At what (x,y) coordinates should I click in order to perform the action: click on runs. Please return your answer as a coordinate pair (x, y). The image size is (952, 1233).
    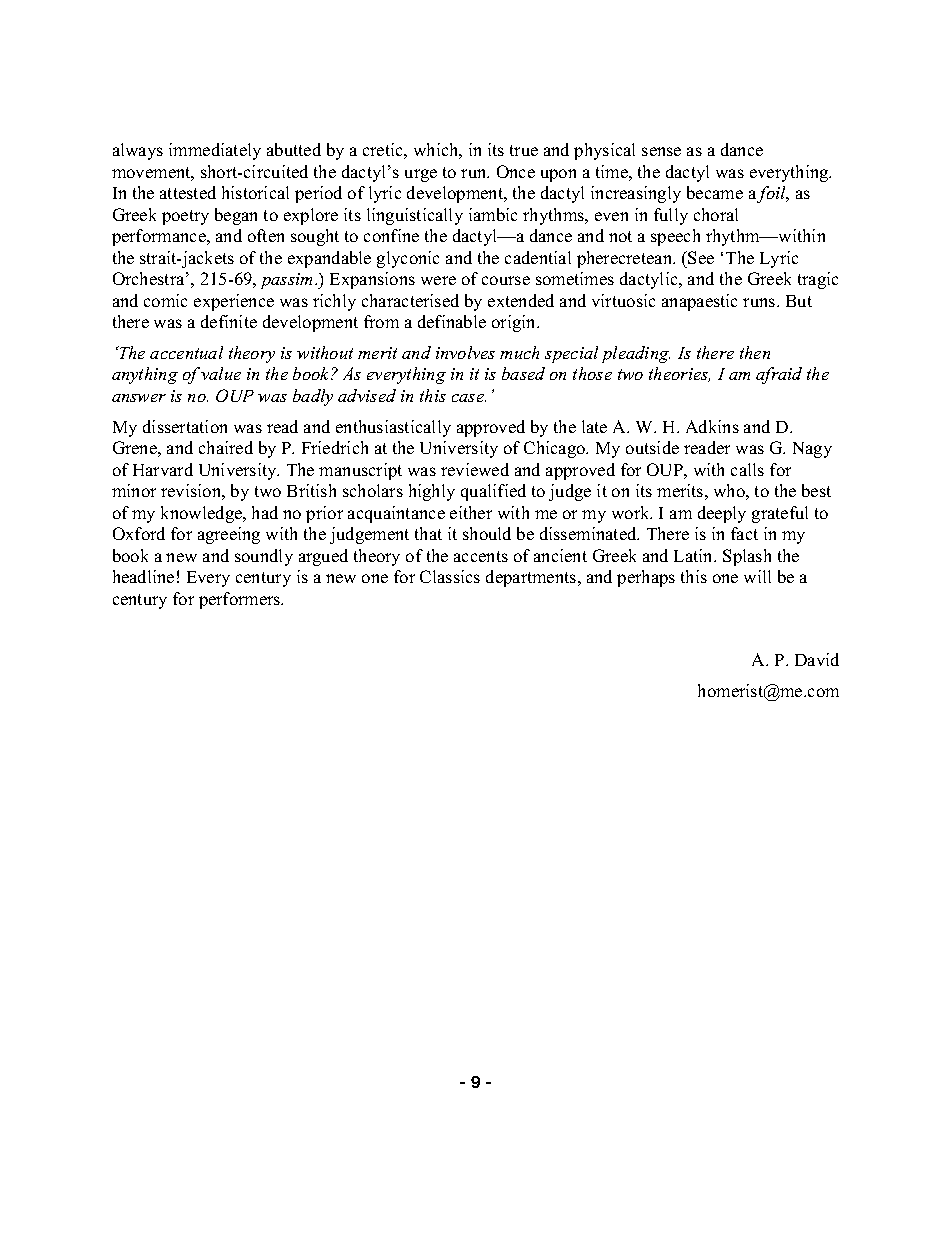
    Looking at the image, I should click on (760, 302).
